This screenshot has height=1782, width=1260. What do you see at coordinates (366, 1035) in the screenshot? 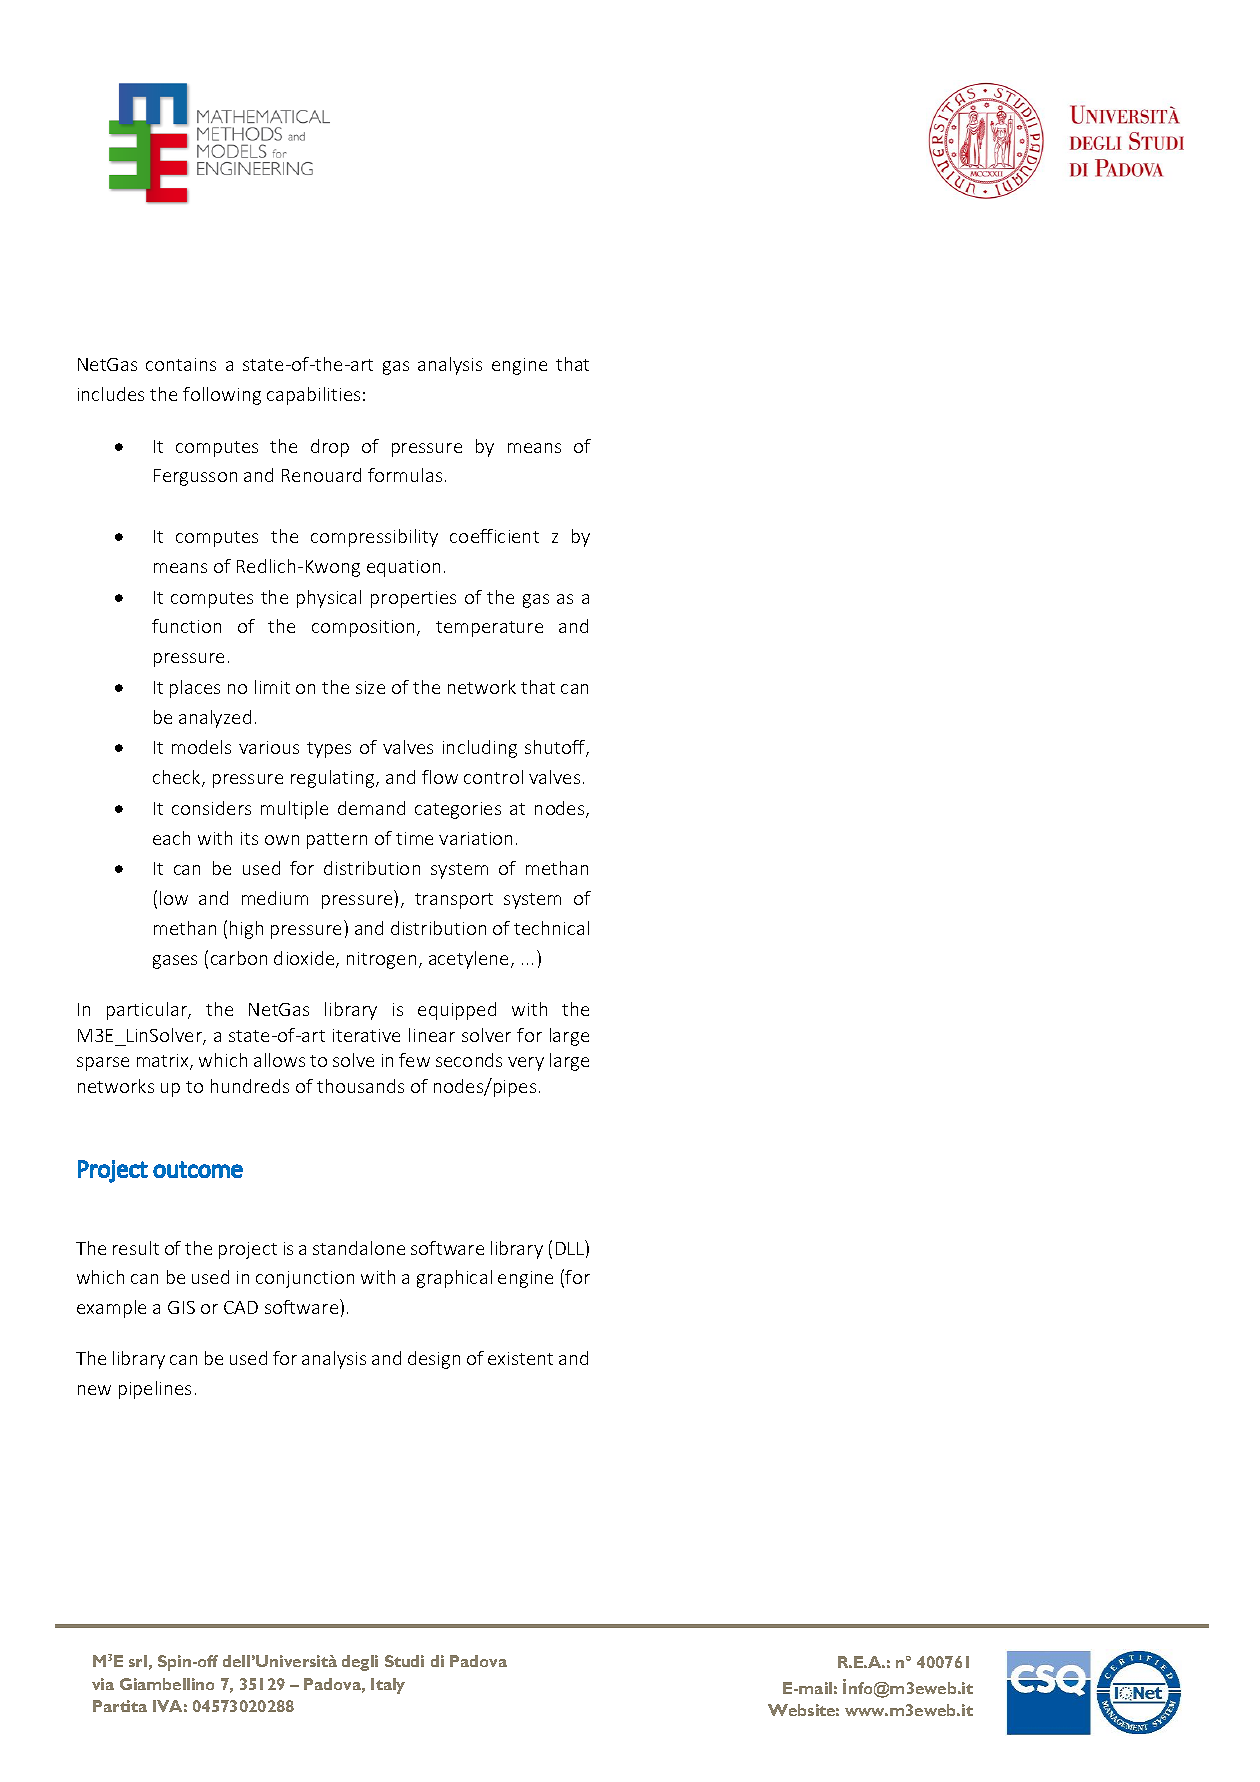
I see `iterative` at bounding box center [366, 1035].
